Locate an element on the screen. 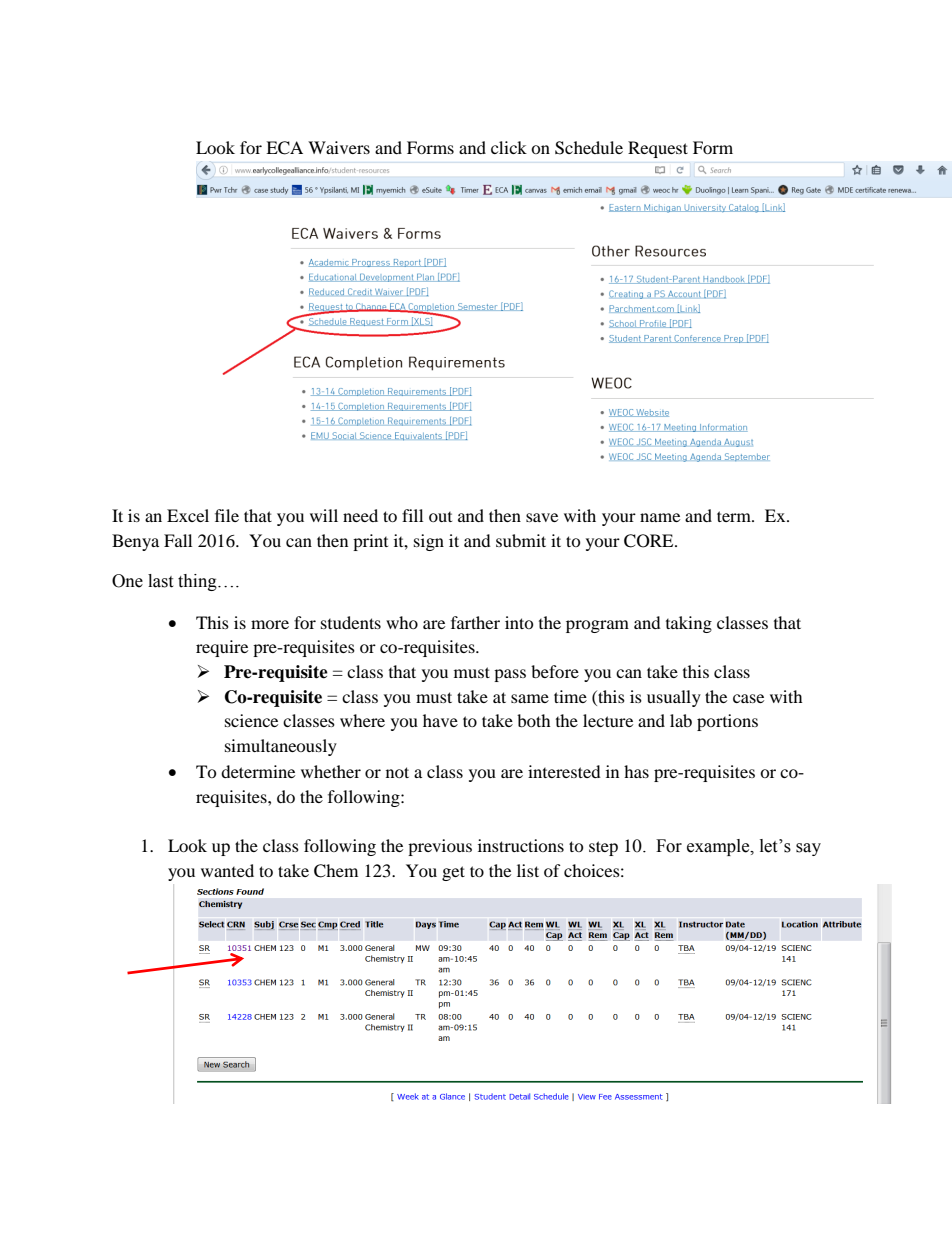  ECA is located at coordinates (284, 148).
